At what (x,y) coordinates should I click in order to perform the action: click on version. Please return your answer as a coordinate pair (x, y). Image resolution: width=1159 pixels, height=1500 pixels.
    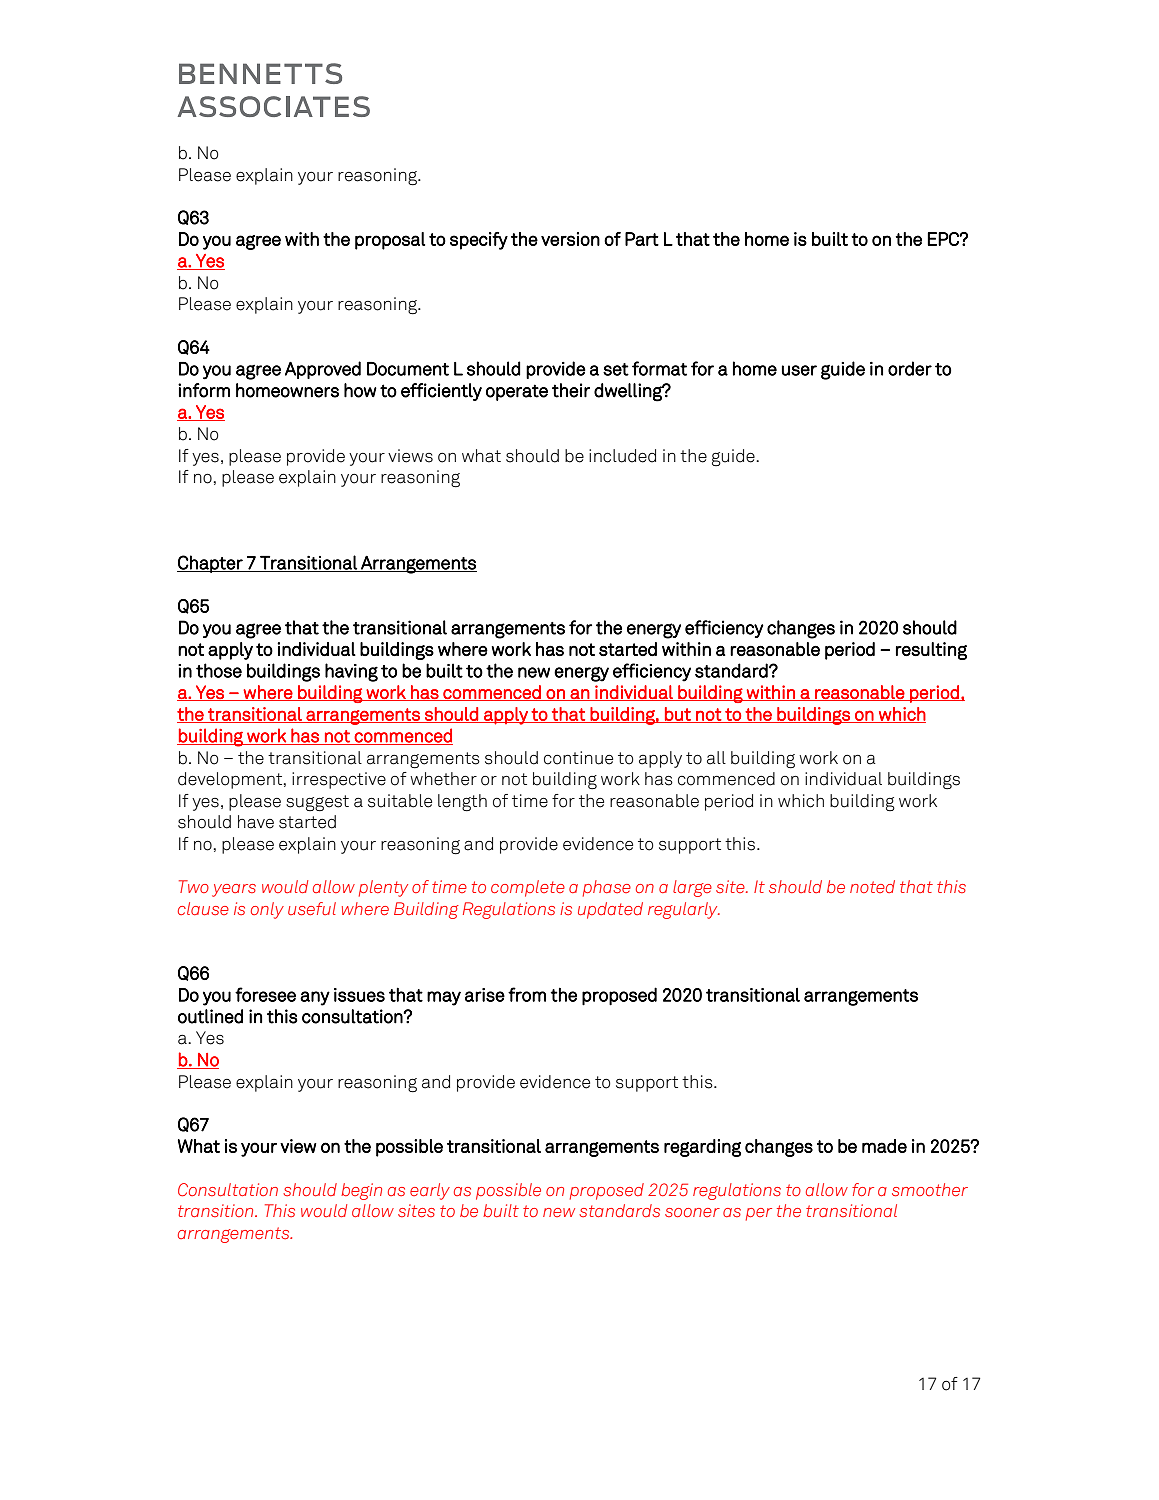
    Looking at the image, I should click on (570, 239).
